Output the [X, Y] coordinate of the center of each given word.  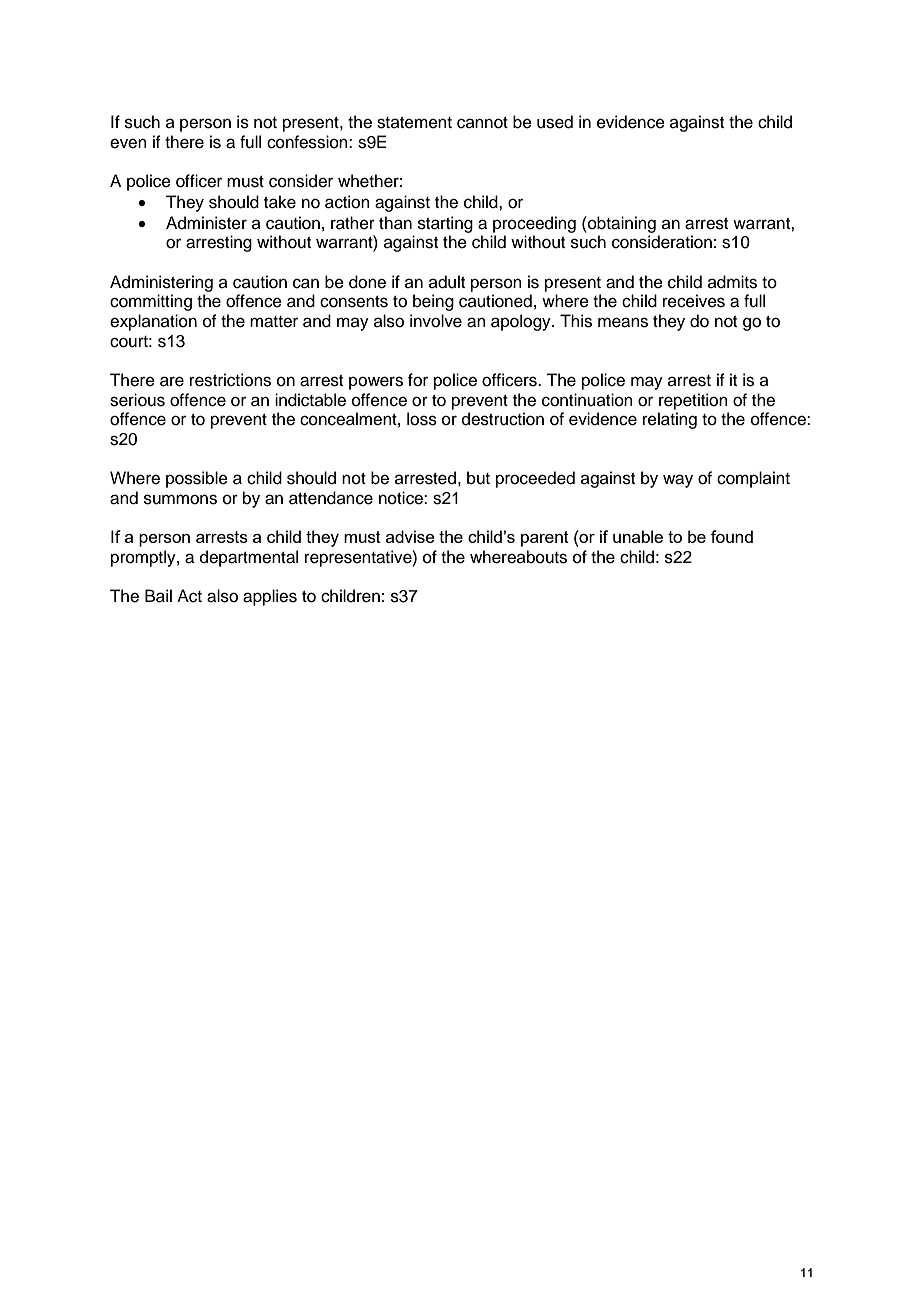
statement [414, 123]
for [418, 380]
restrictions [230, 380]
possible [197, 479]
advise [410, 536]
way [678, 481]
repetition [693, 401]
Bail [158, 596]
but [478, 478]
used [555, 122]
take [280, 202]
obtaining [621, 224]
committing [151, 302]
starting [445, 224]
